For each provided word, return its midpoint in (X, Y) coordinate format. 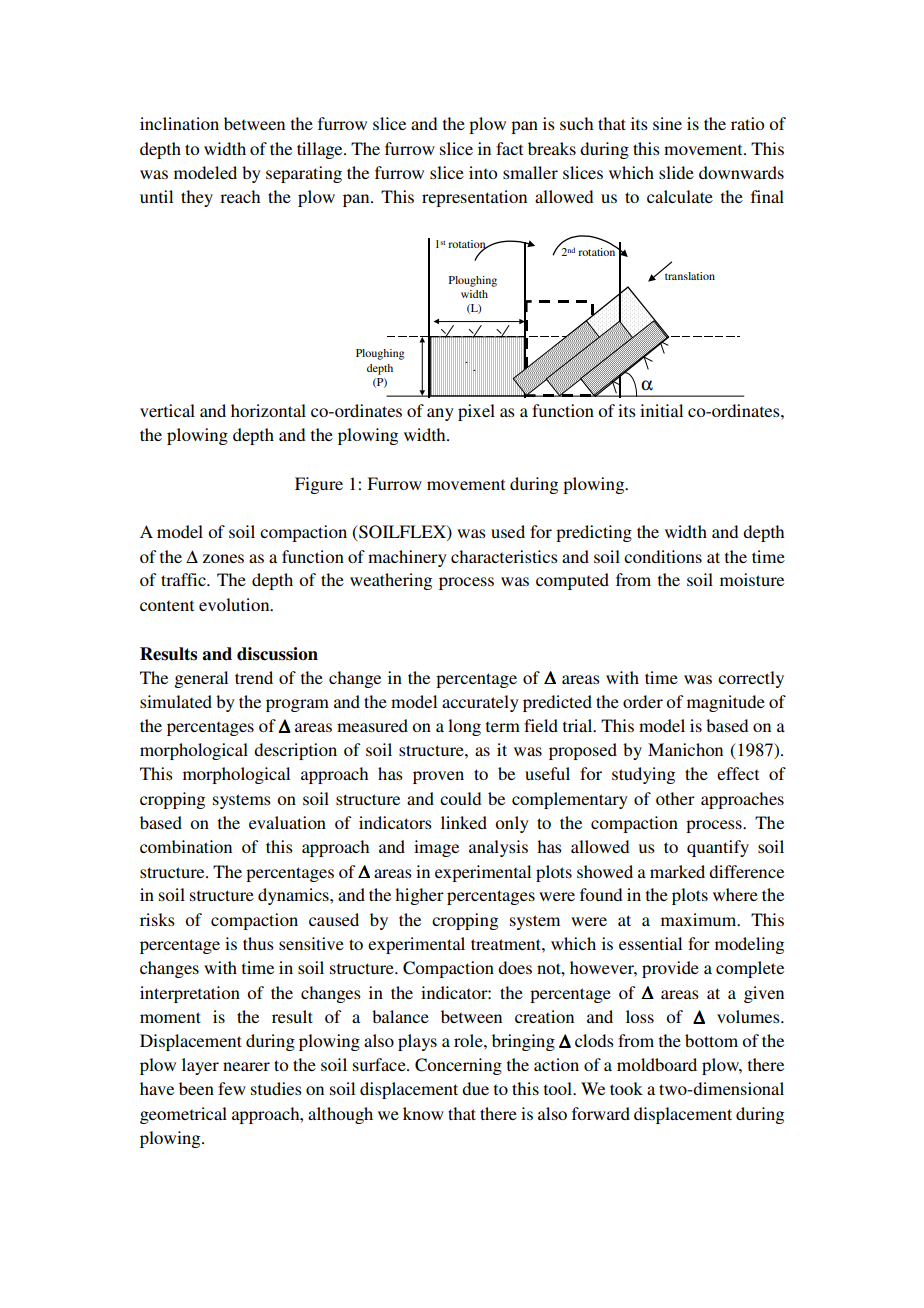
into (483, 172)
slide (676, 172)
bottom (711, 1040)
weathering (391, 581)
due (475, 1088)
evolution (235, 604)
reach (240, 196)
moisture (752, 579)
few (232, 1088)
